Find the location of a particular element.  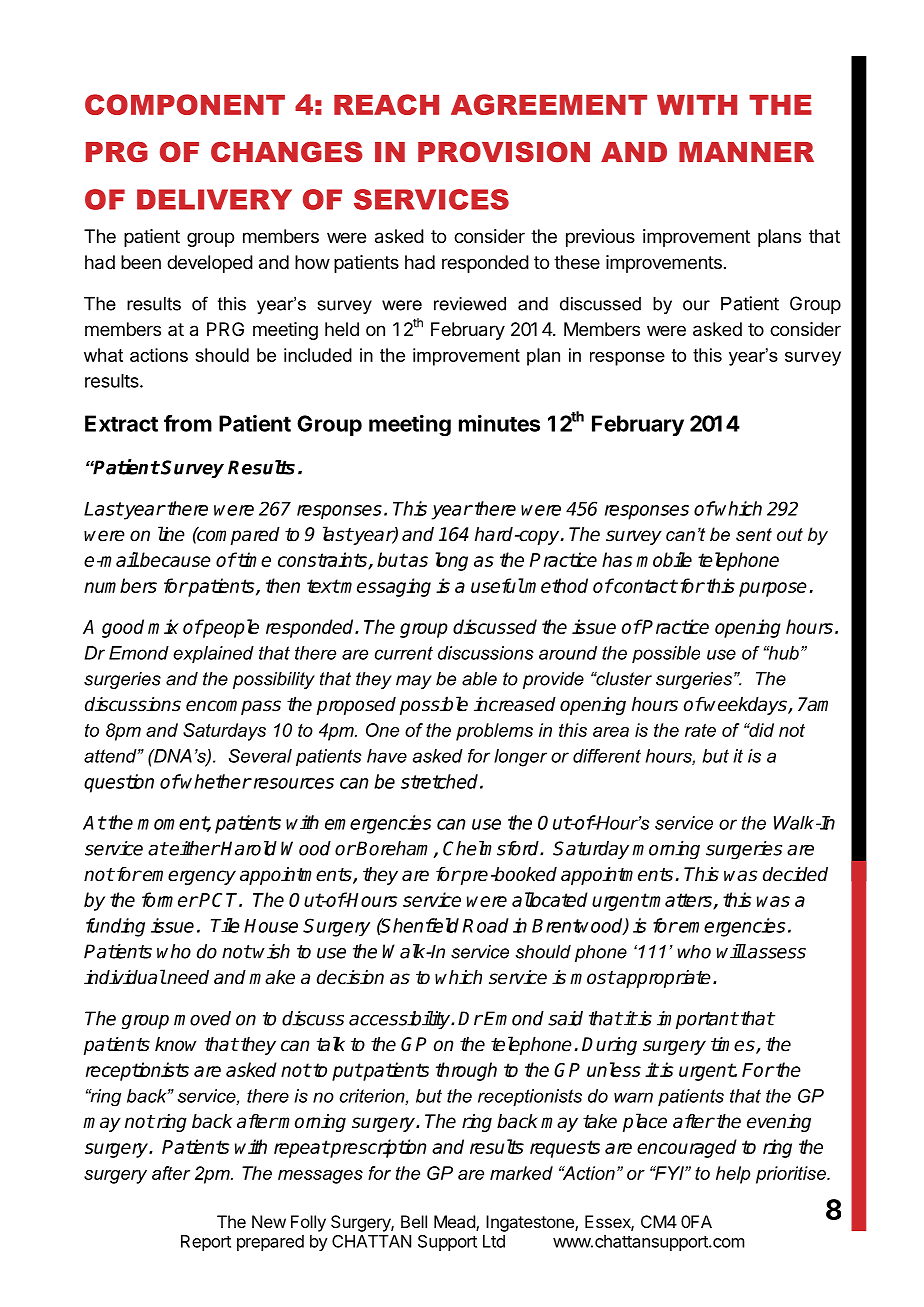

able is located at coordinates (479, 679).
